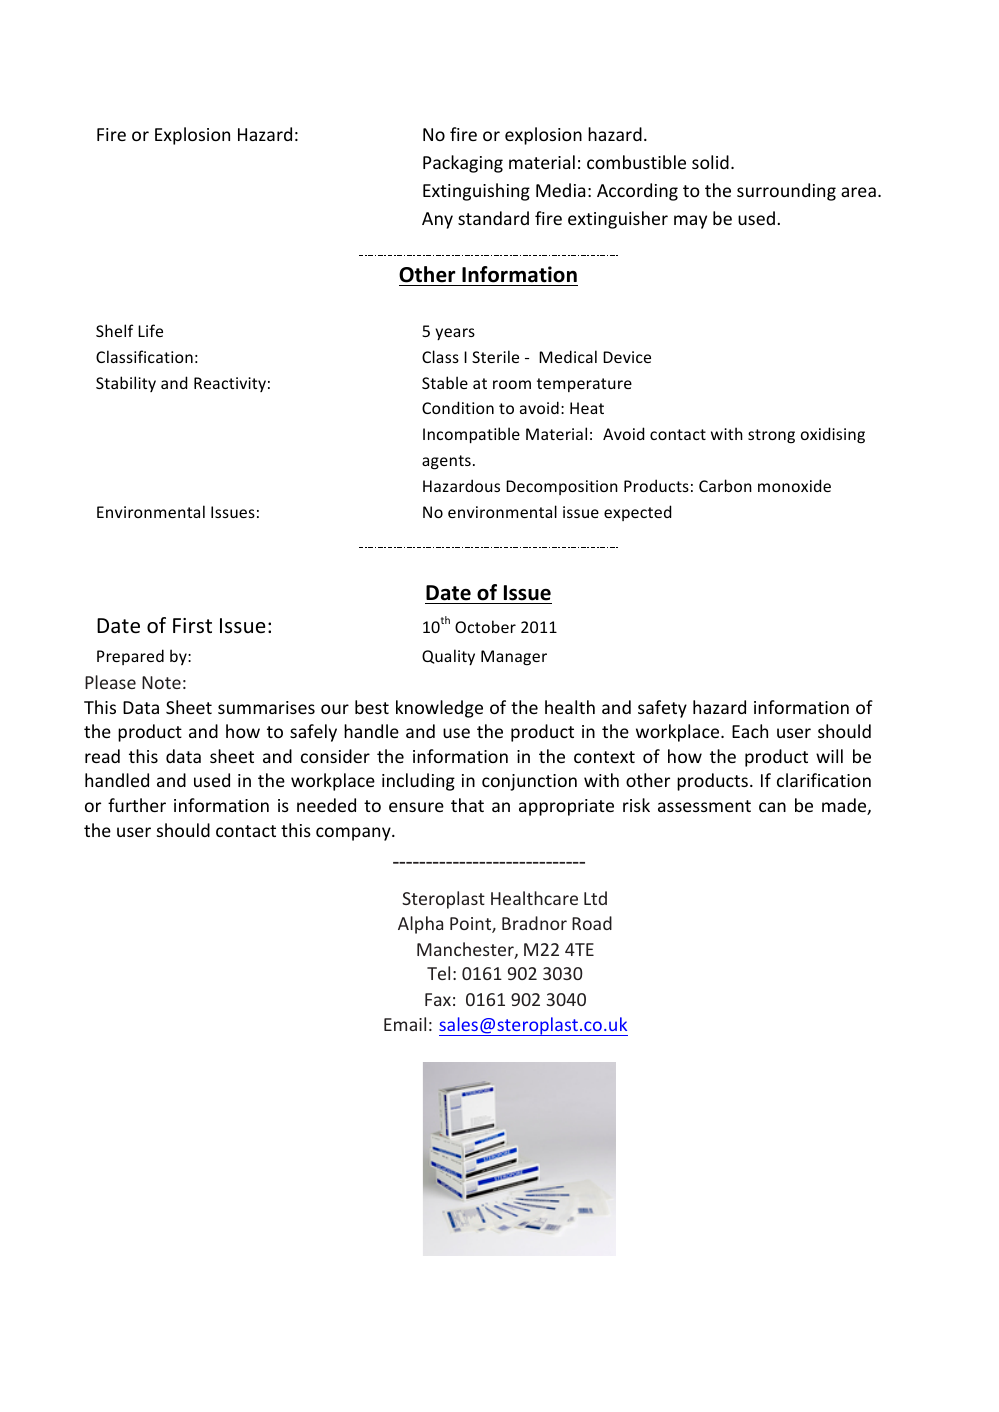  What do you see at coordinates (405, 1024) in the screenshot?
I see `Email` at bounding box center [405, 1024].
